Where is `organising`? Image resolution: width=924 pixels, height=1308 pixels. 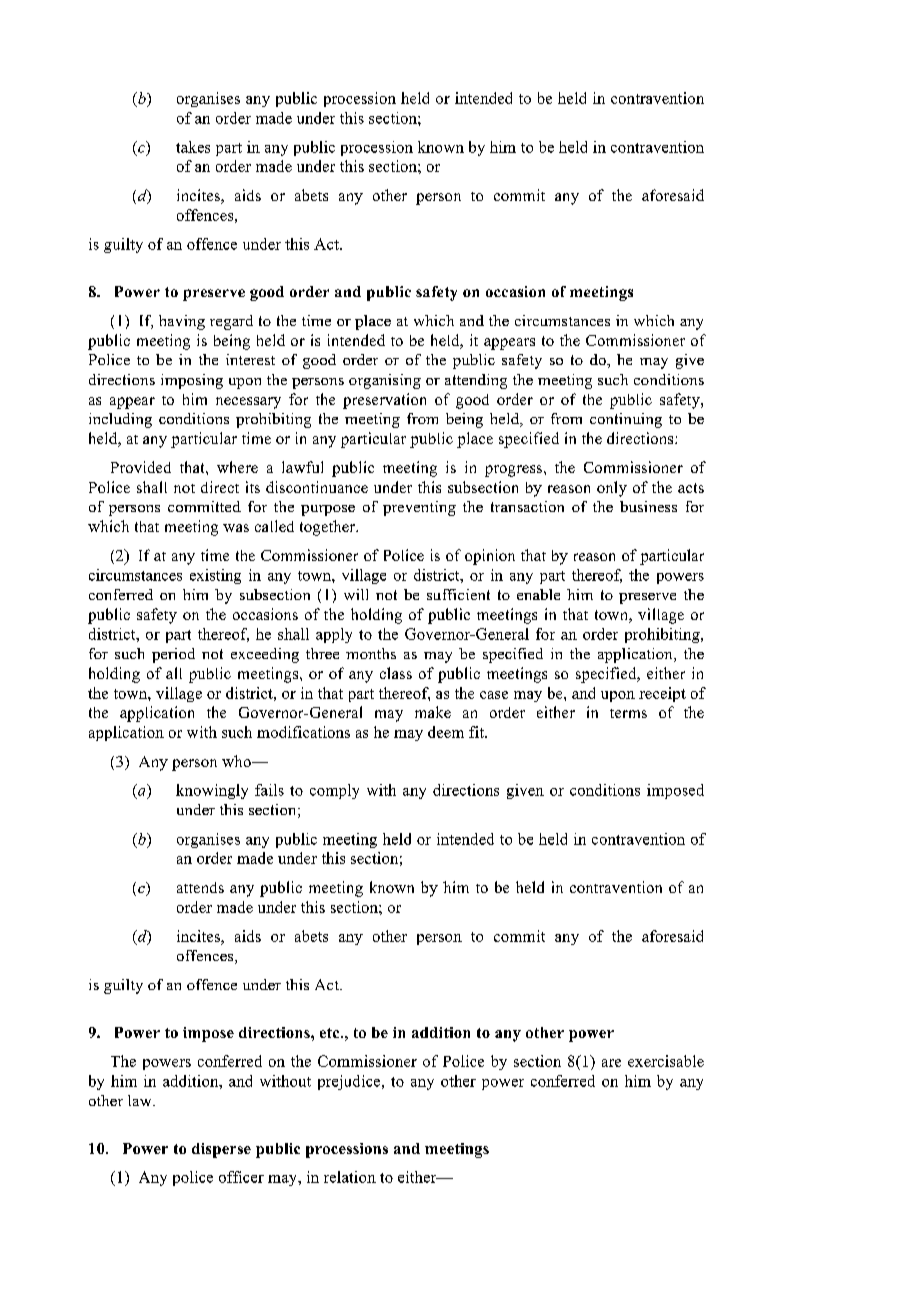 organising is located at coordinates (385, 381).
